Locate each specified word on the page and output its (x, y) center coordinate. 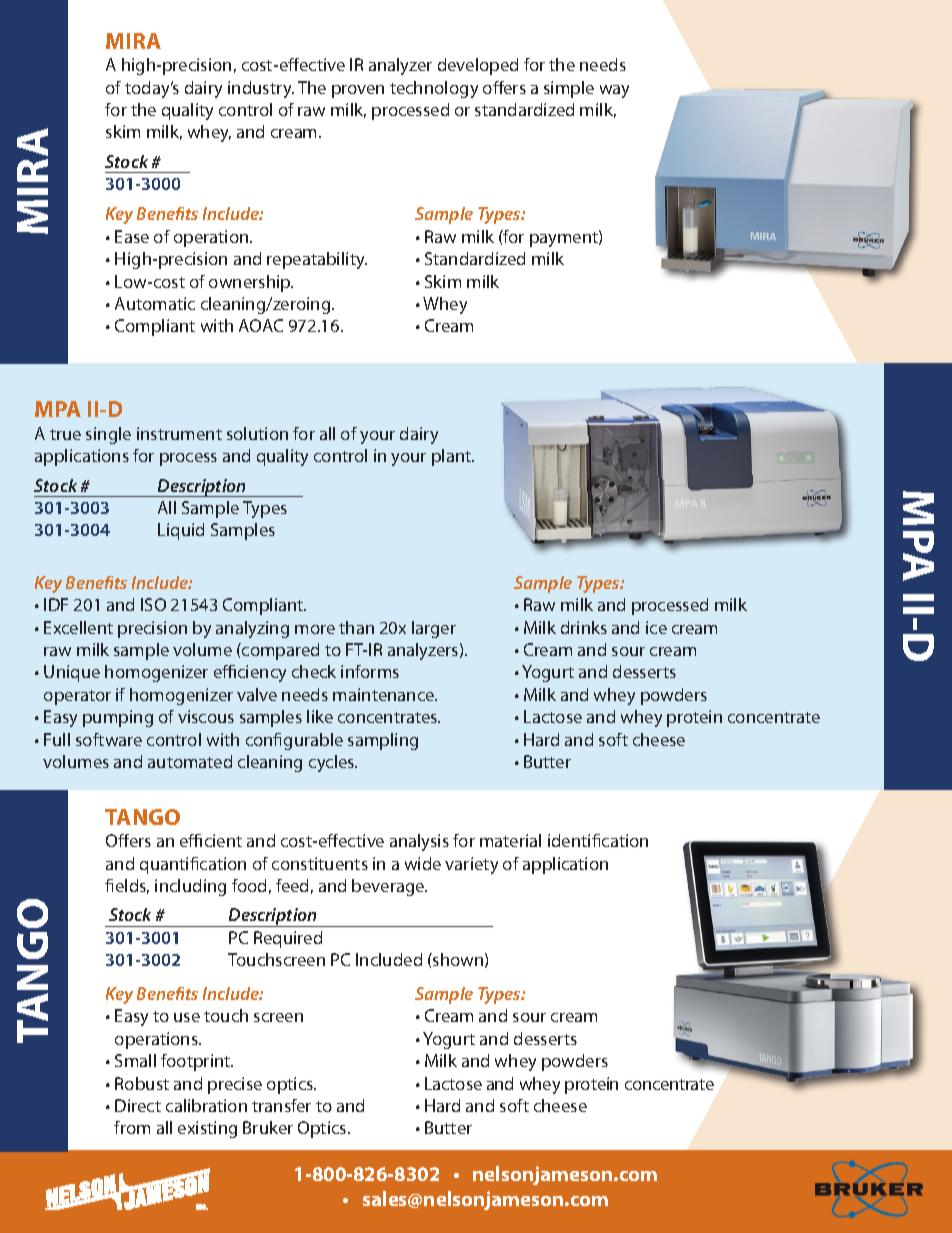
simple (569, 89)
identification (598, 840)
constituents (320, 863)
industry (261, 89)
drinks (584, 627)
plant (453, 457)
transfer (281, 1105)
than (356, 627)
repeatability (317, 260)
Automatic (155, 303)
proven (358, 91)
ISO (153, 604)
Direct (138, 1105)
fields (127, 886)
